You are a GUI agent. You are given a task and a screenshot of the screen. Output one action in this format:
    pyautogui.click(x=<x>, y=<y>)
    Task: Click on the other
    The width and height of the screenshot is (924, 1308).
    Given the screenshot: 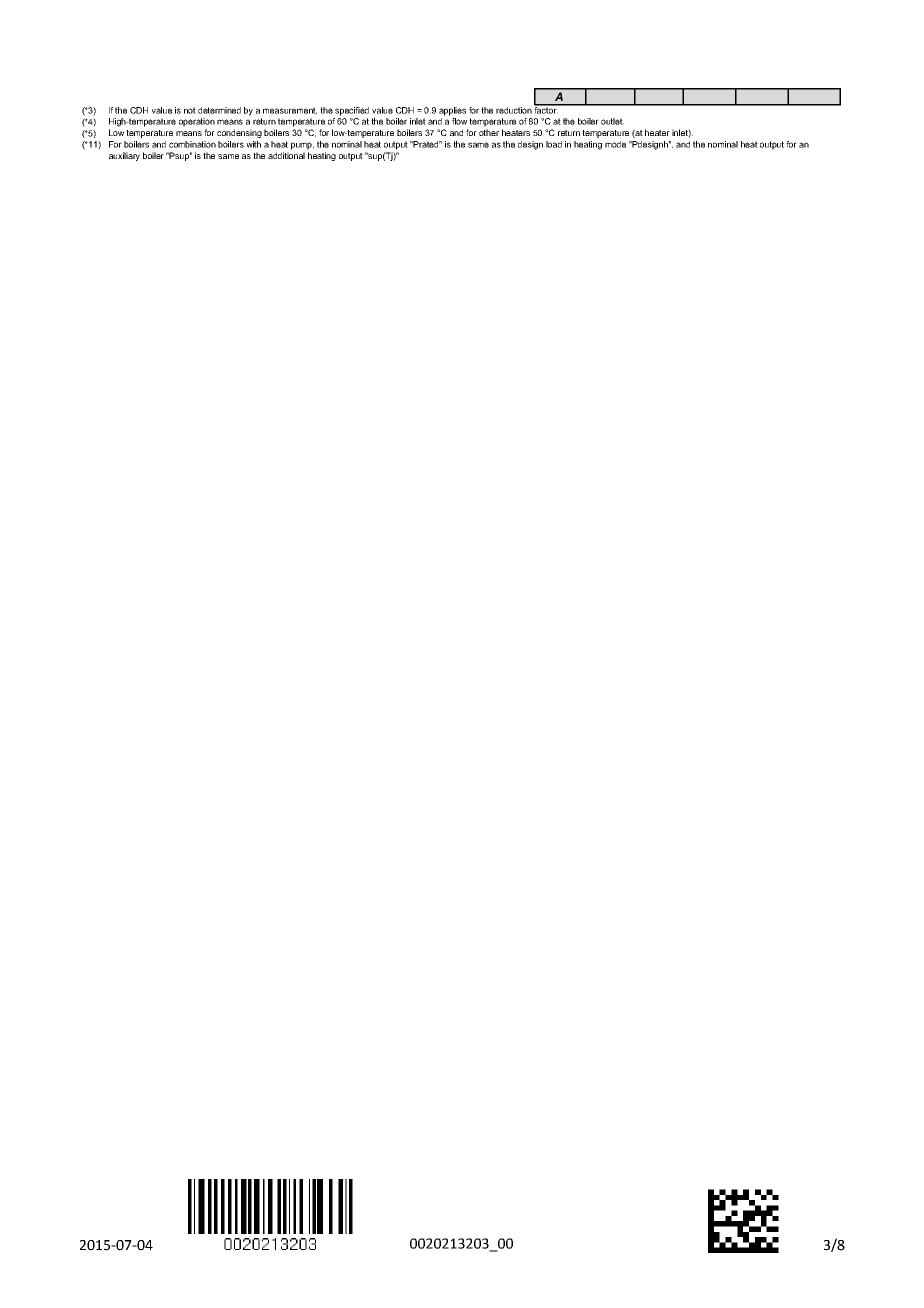 What is the action you would take?
    pyautogui.click(x=489, y=132)
